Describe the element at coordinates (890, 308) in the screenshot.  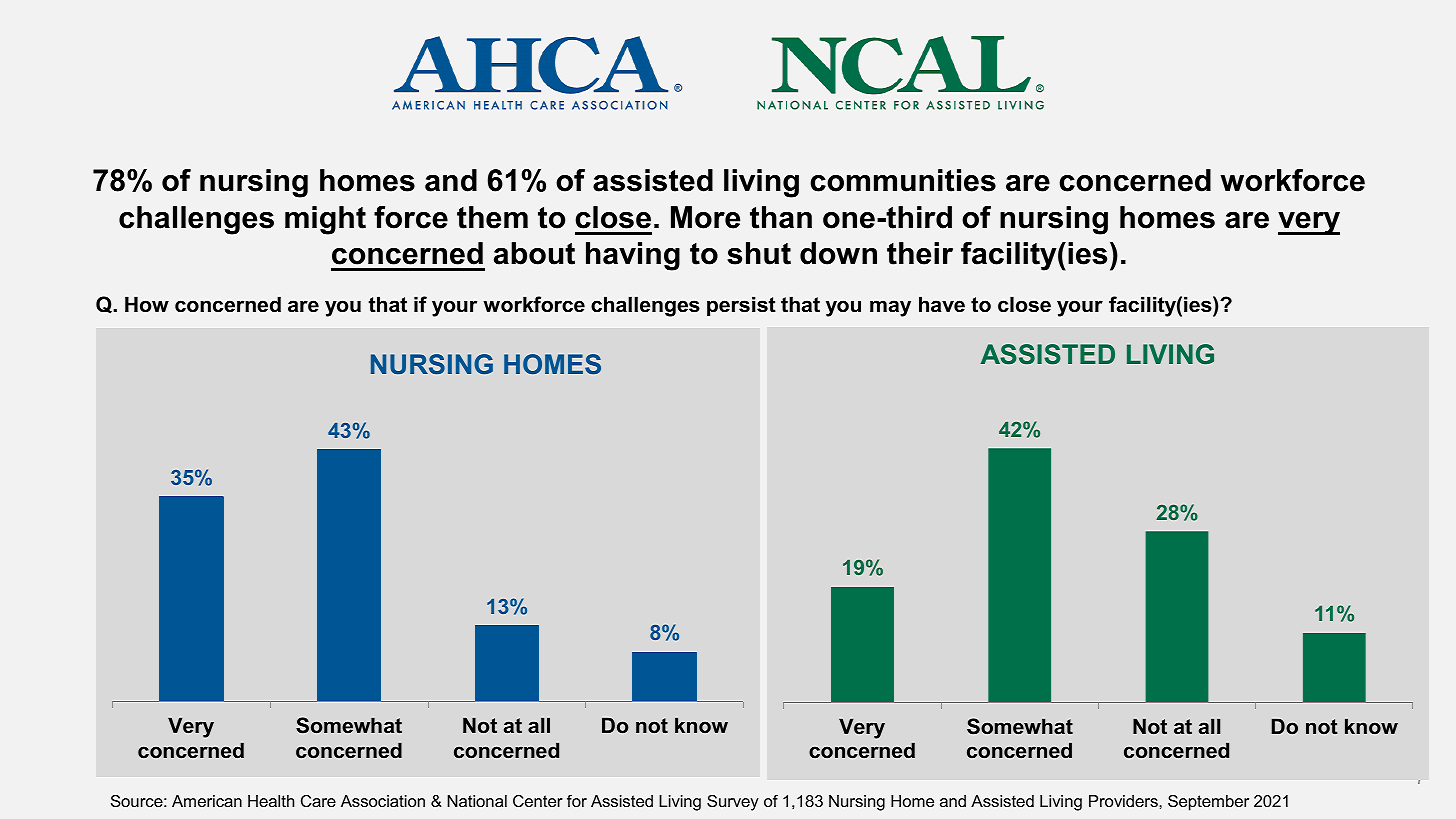
I see `may` at that location.
